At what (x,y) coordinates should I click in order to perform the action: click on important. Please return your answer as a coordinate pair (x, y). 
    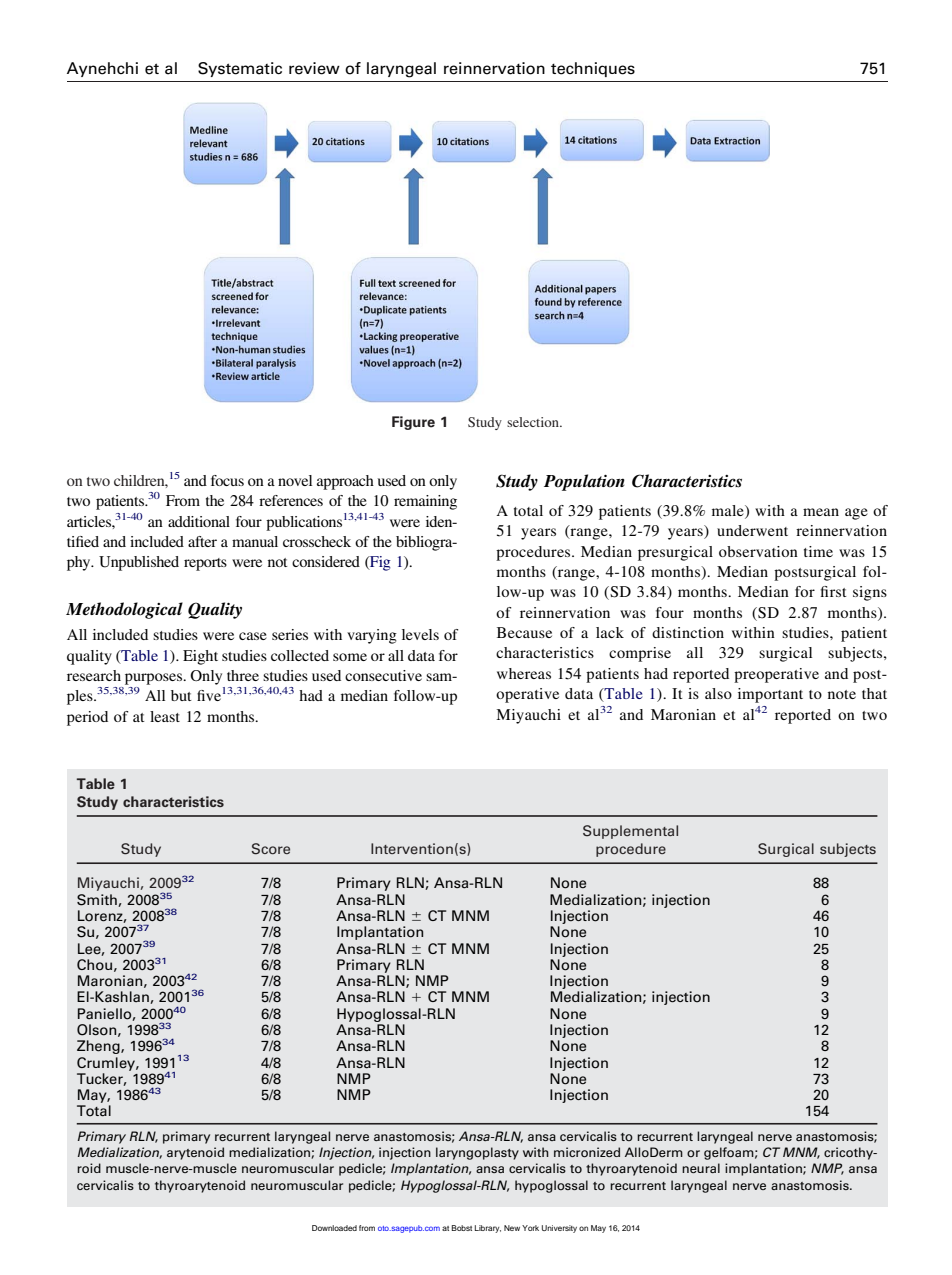
    Looking at the image, I should click on (770, 695).
